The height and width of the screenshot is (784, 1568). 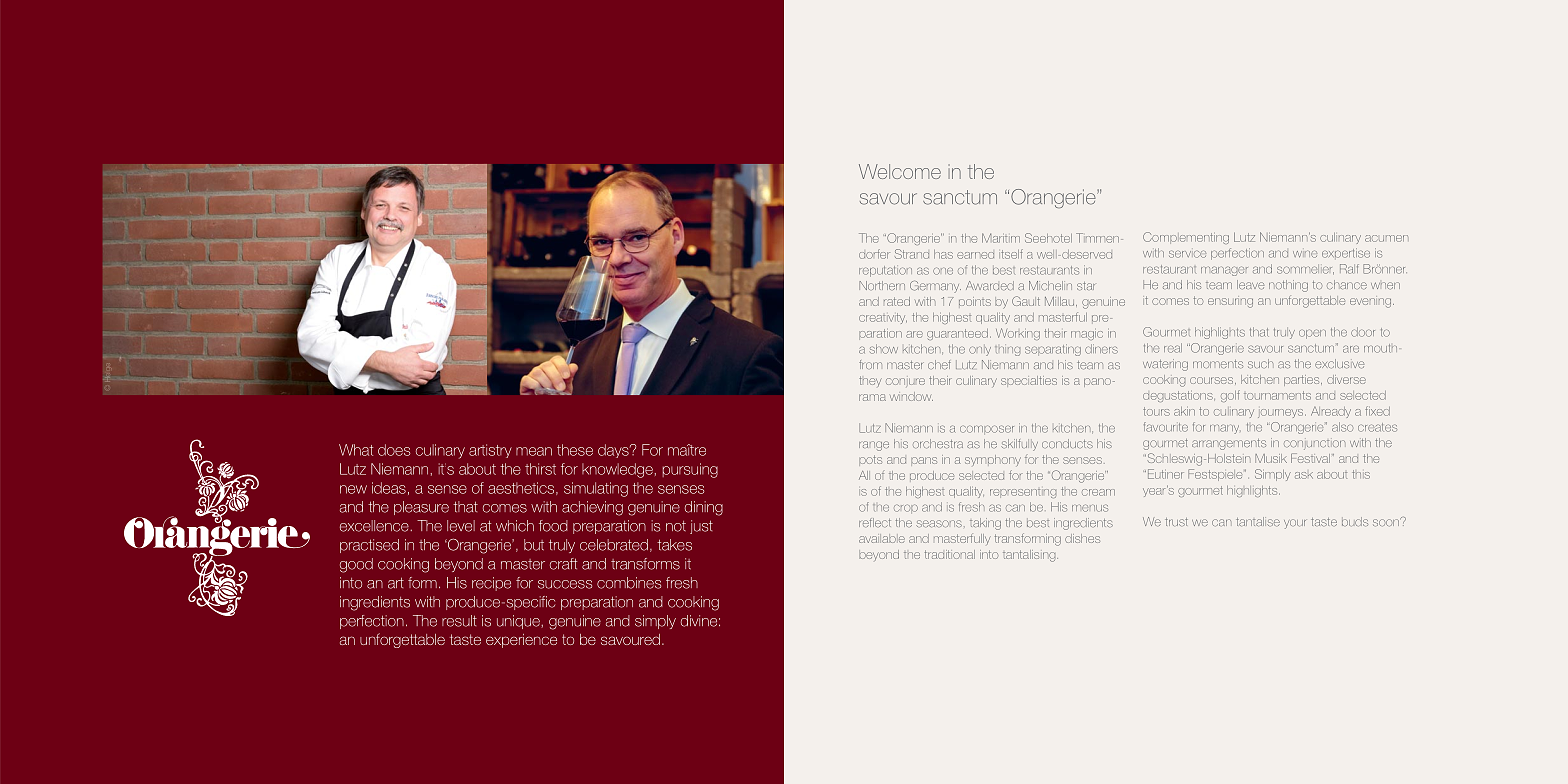 What do you see at coordinates (943, 254) in the screenshot?
I see `has` at bounding box center [943, 254].
